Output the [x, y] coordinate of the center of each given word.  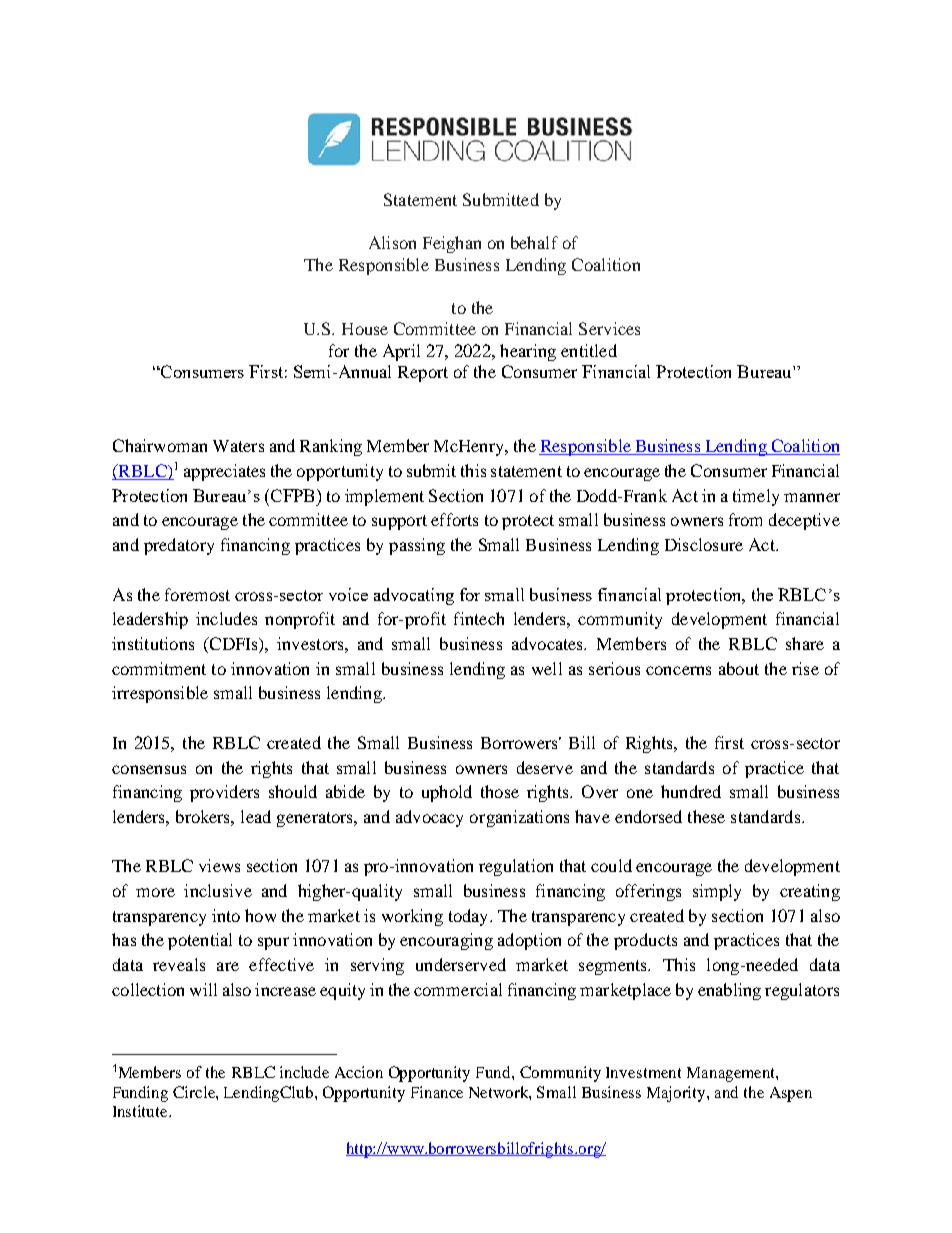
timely [756, 497]
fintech [479, 618]
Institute [141, 1111]
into [226, 915]
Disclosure [704, 544]
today [470, 917]
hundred [691, 791]
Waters [238, 446]
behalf [534, 242]
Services [609, 328]
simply [717, 892]
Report [423, 374]
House [365, 329]
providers [224, 793]
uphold [447, 793]
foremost [197, 594]
